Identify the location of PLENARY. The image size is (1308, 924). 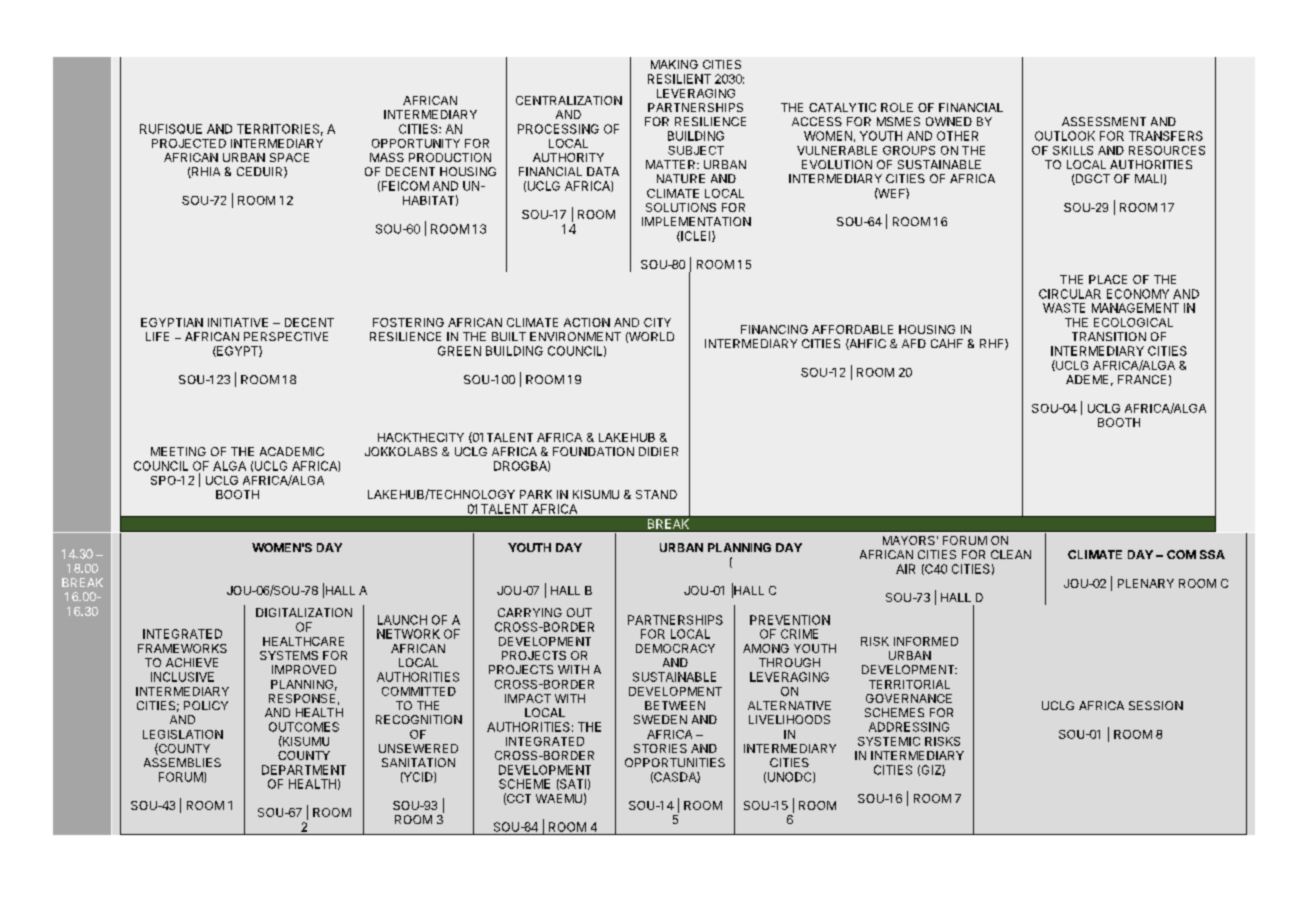
(1146, 583).
